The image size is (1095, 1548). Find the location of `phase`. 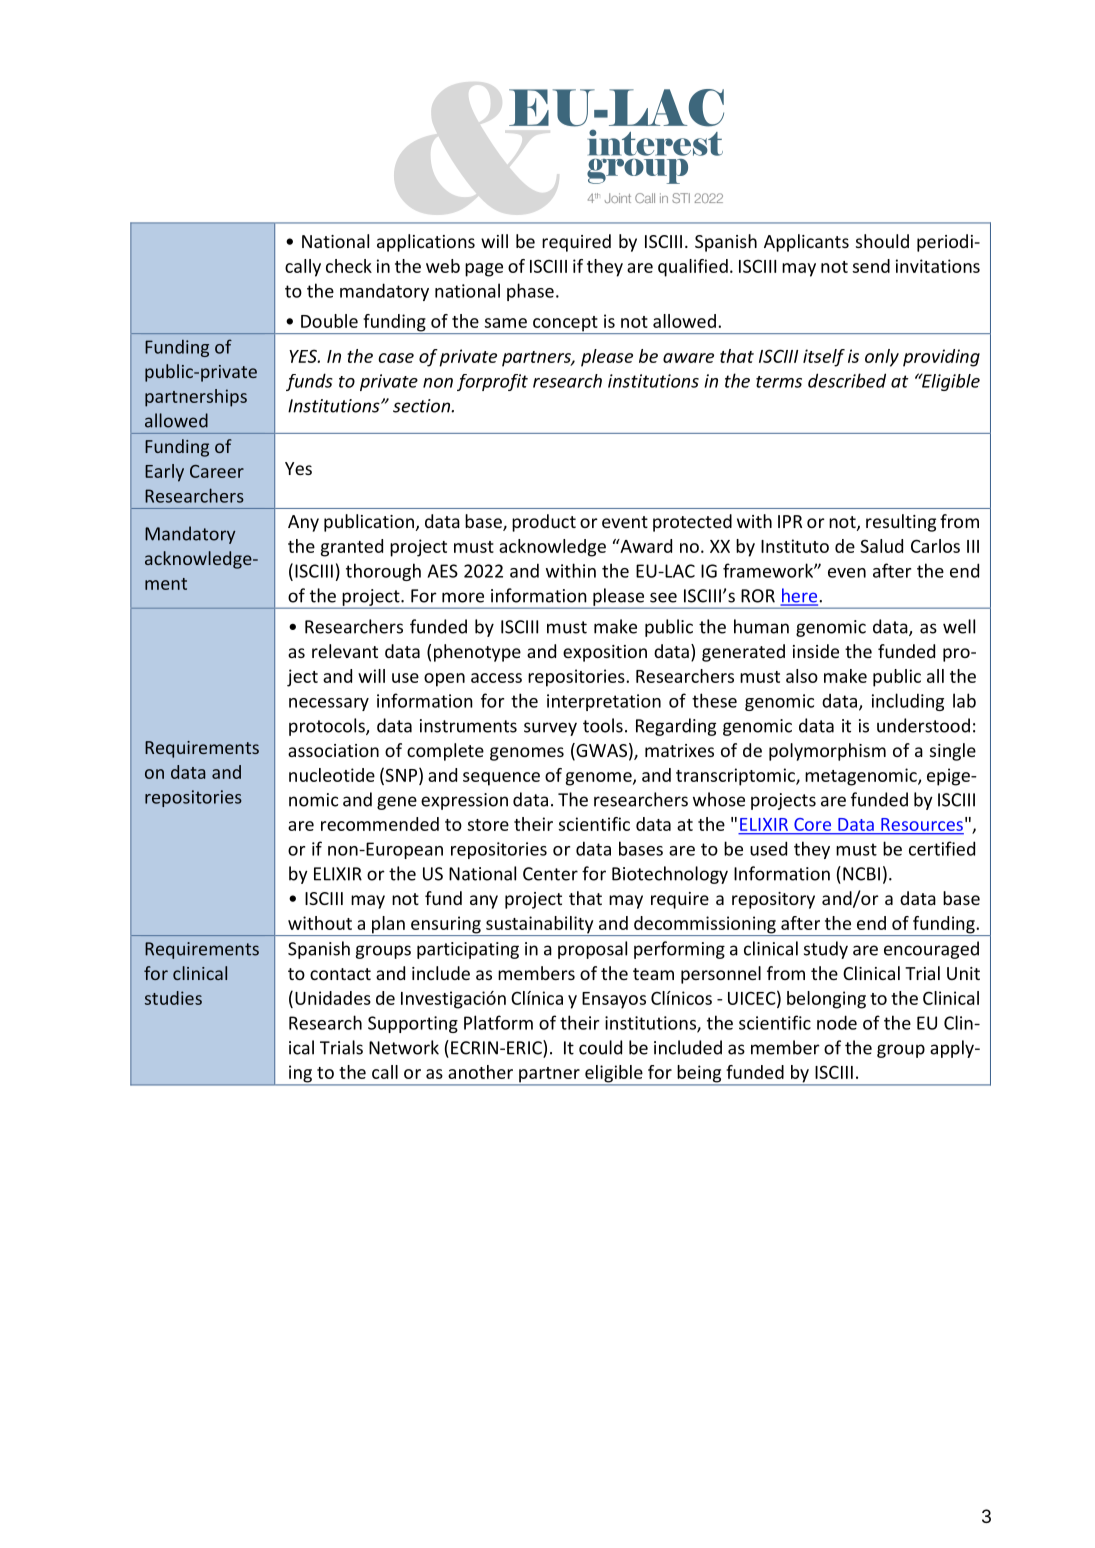

phase is located at coordinates (530, 292).
